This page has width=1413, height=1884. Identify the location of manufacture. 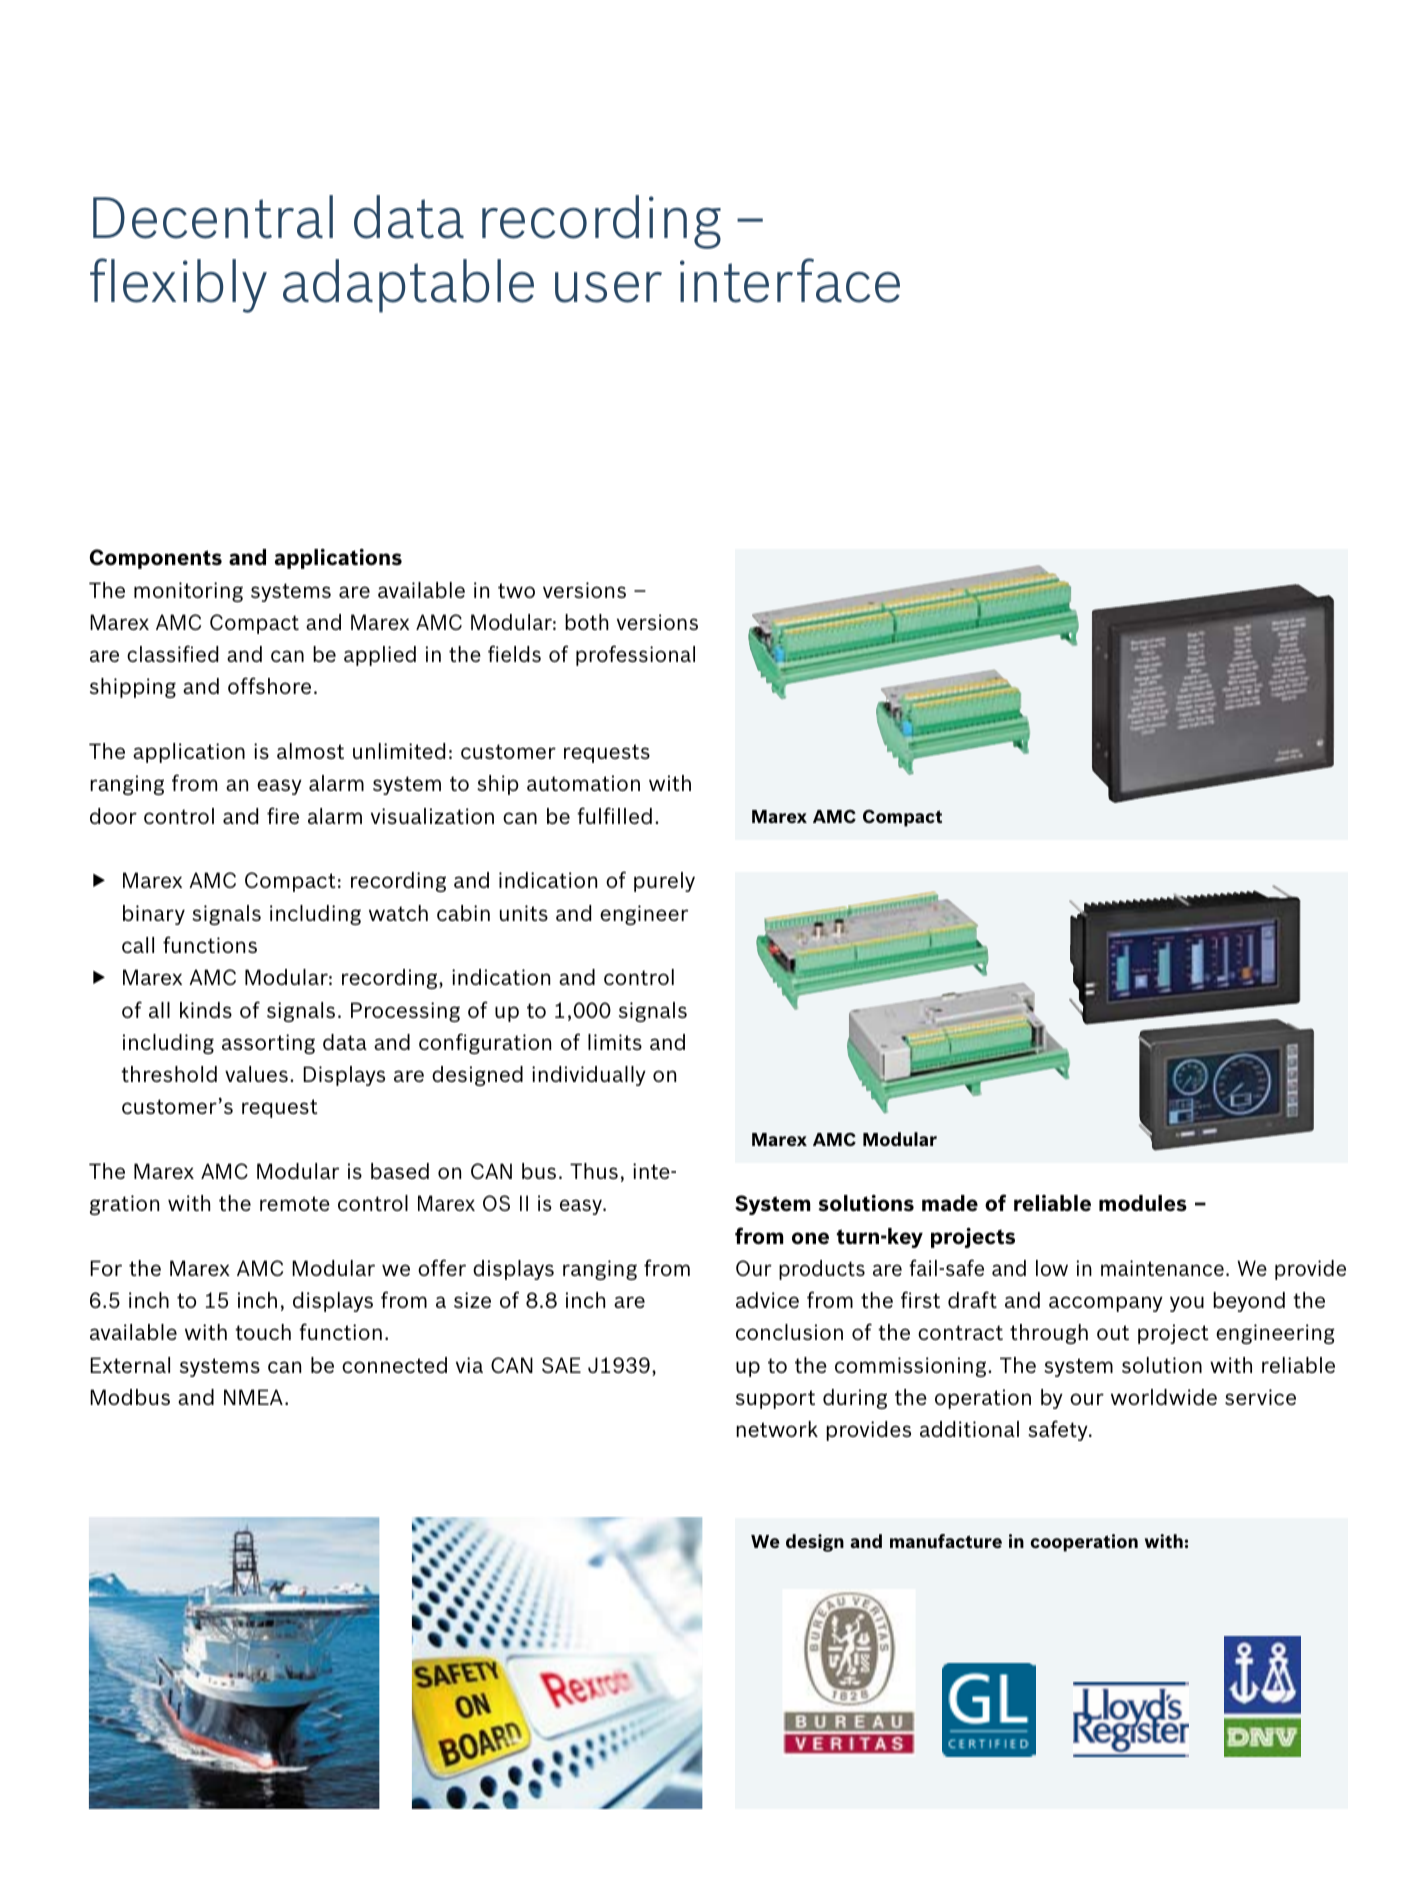
(946, 1541).
